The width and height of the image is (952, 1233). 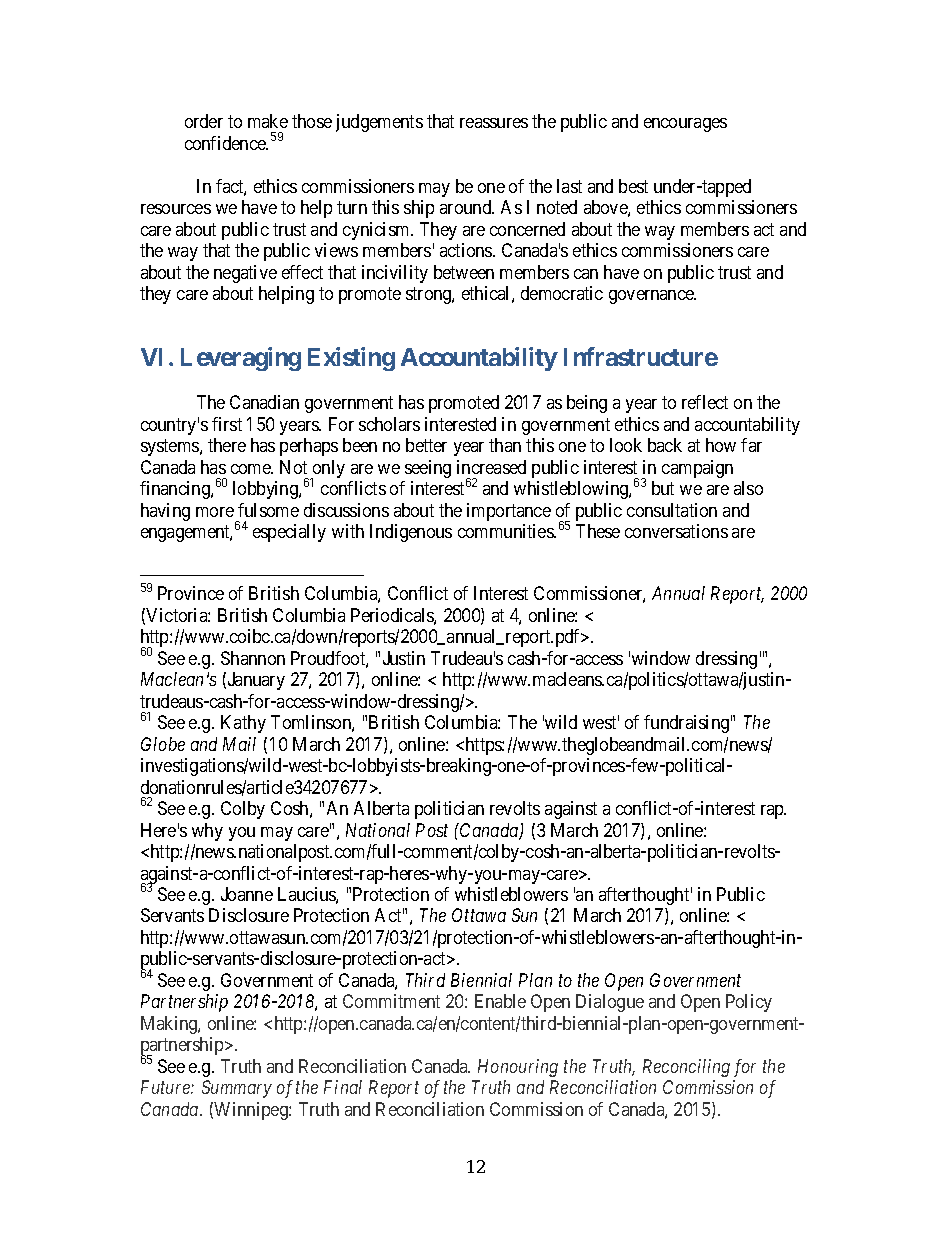 What do you see at coordinates (685, 125) in the image?
I see `encourages` at bounding box center [685, 125].
